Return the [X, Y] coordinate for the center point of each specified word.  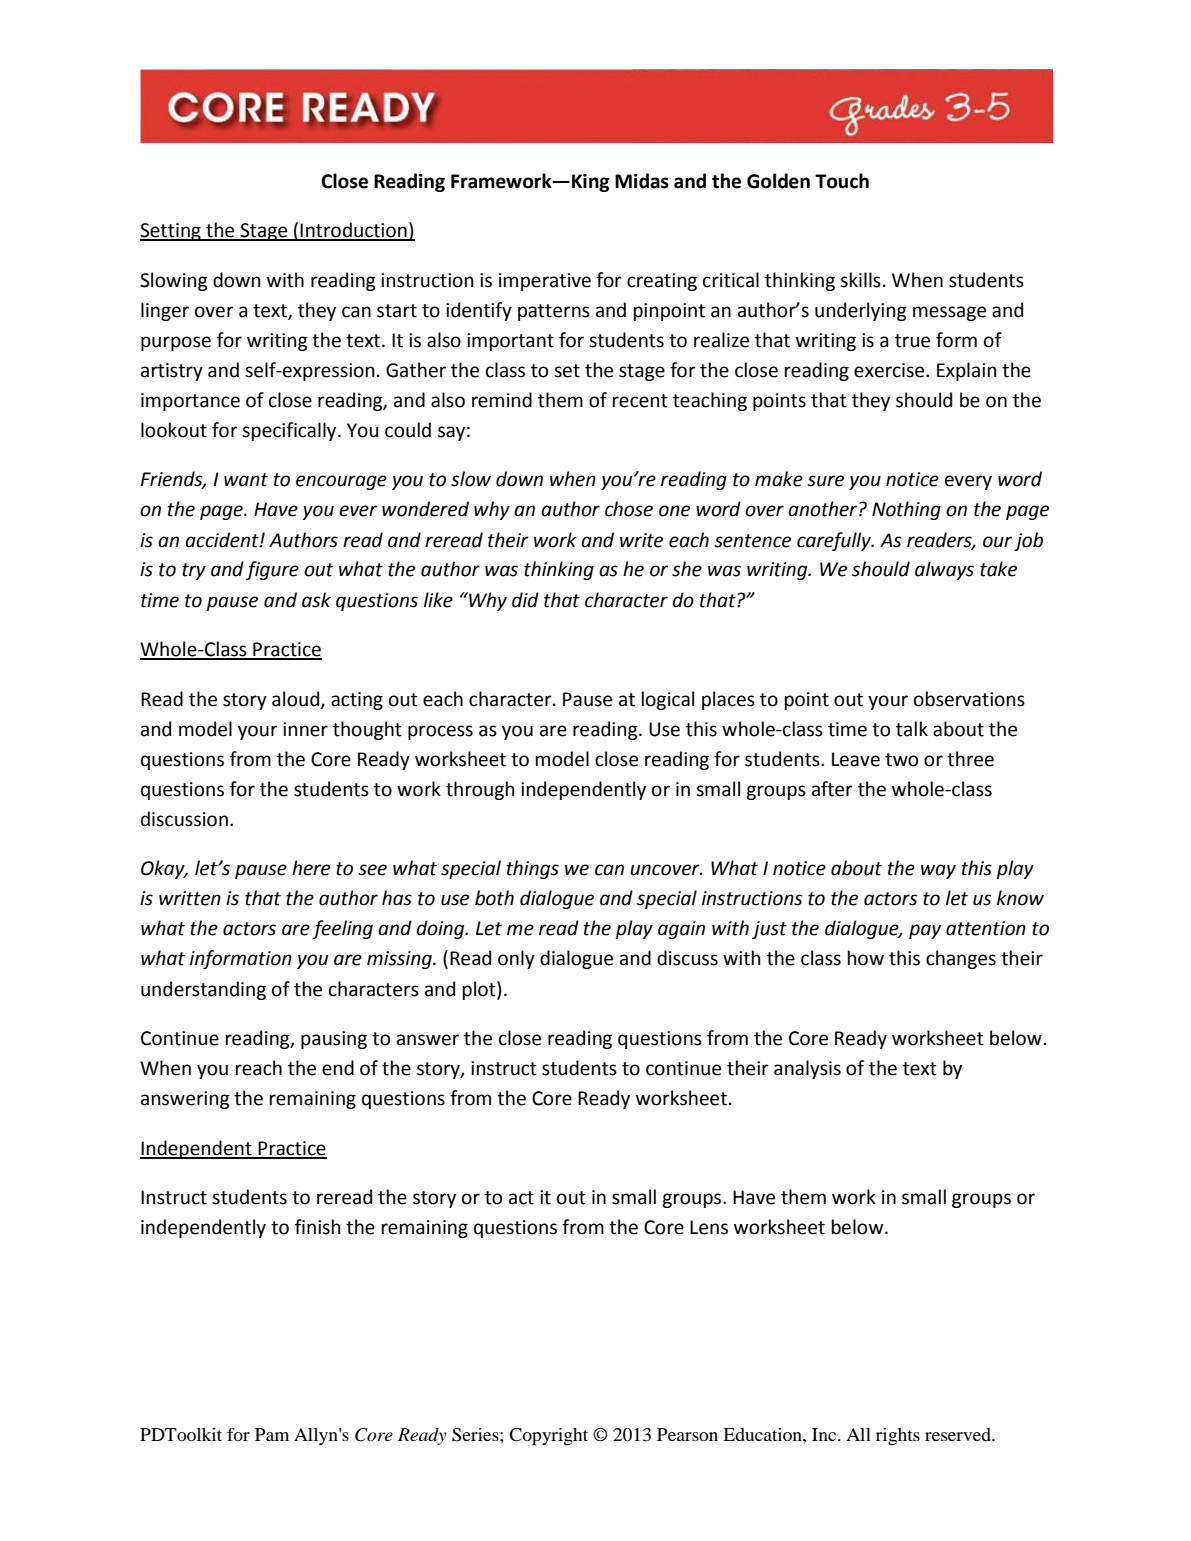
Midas [642, 181]
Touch [842, 181]
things [533, 869]
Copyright [548, 1437]
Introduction [354, 231]
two [901, 760]
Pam [272, 1434]
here [311, 868]
